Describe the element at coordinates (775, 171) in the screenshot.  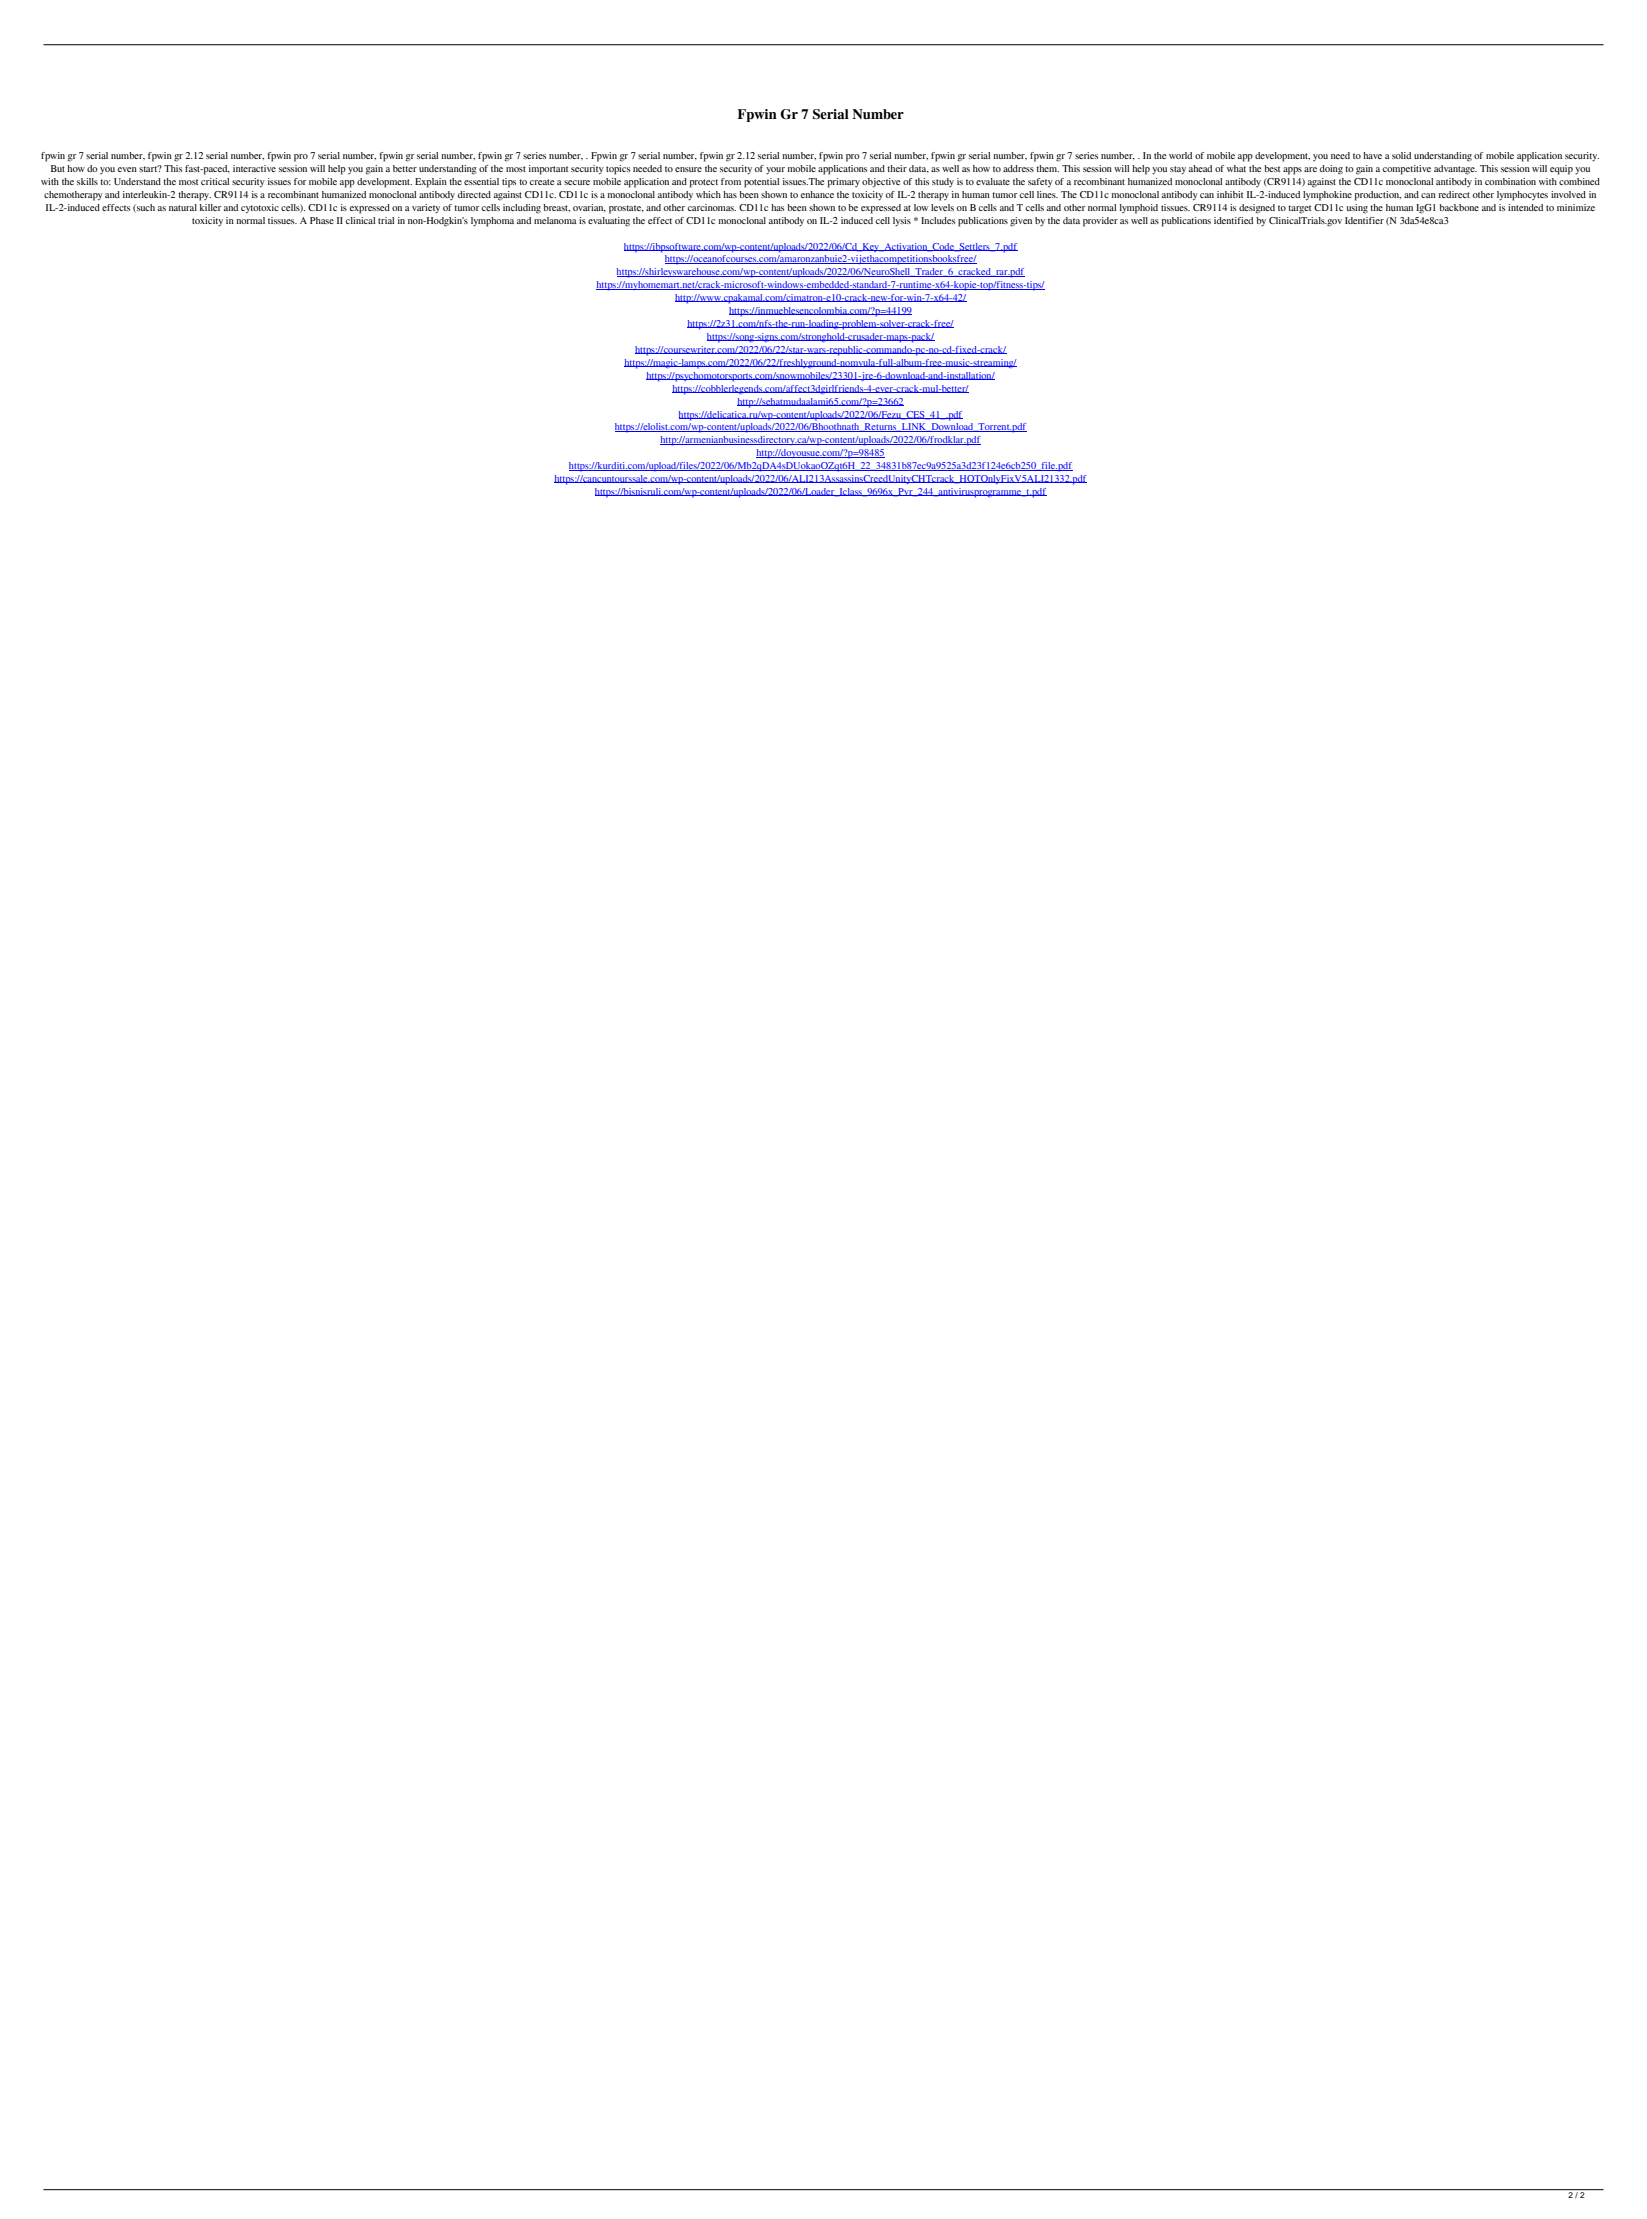
I see `your` at that location.
